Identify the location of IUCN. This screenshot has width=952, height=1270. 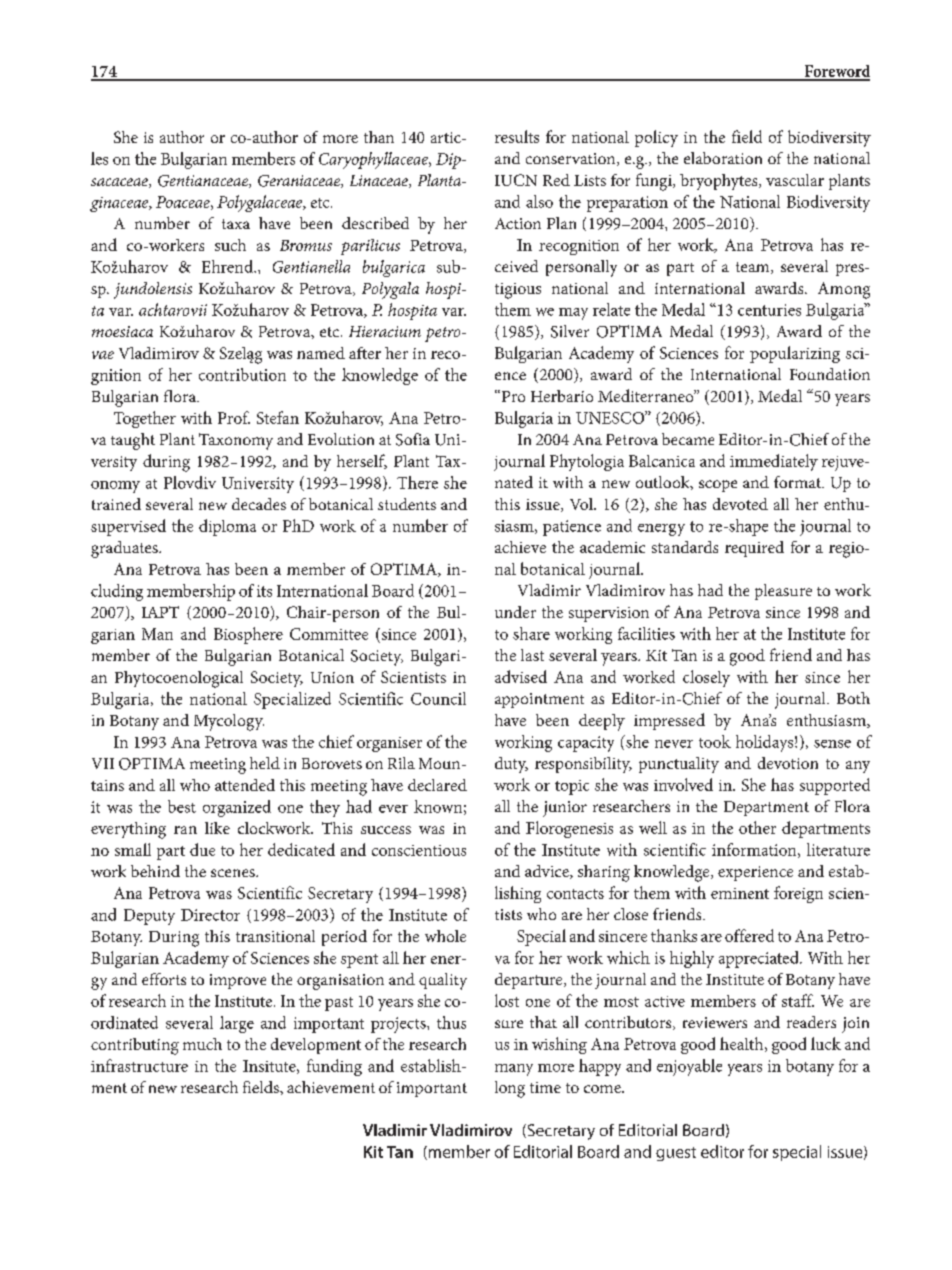
(516, 180).
